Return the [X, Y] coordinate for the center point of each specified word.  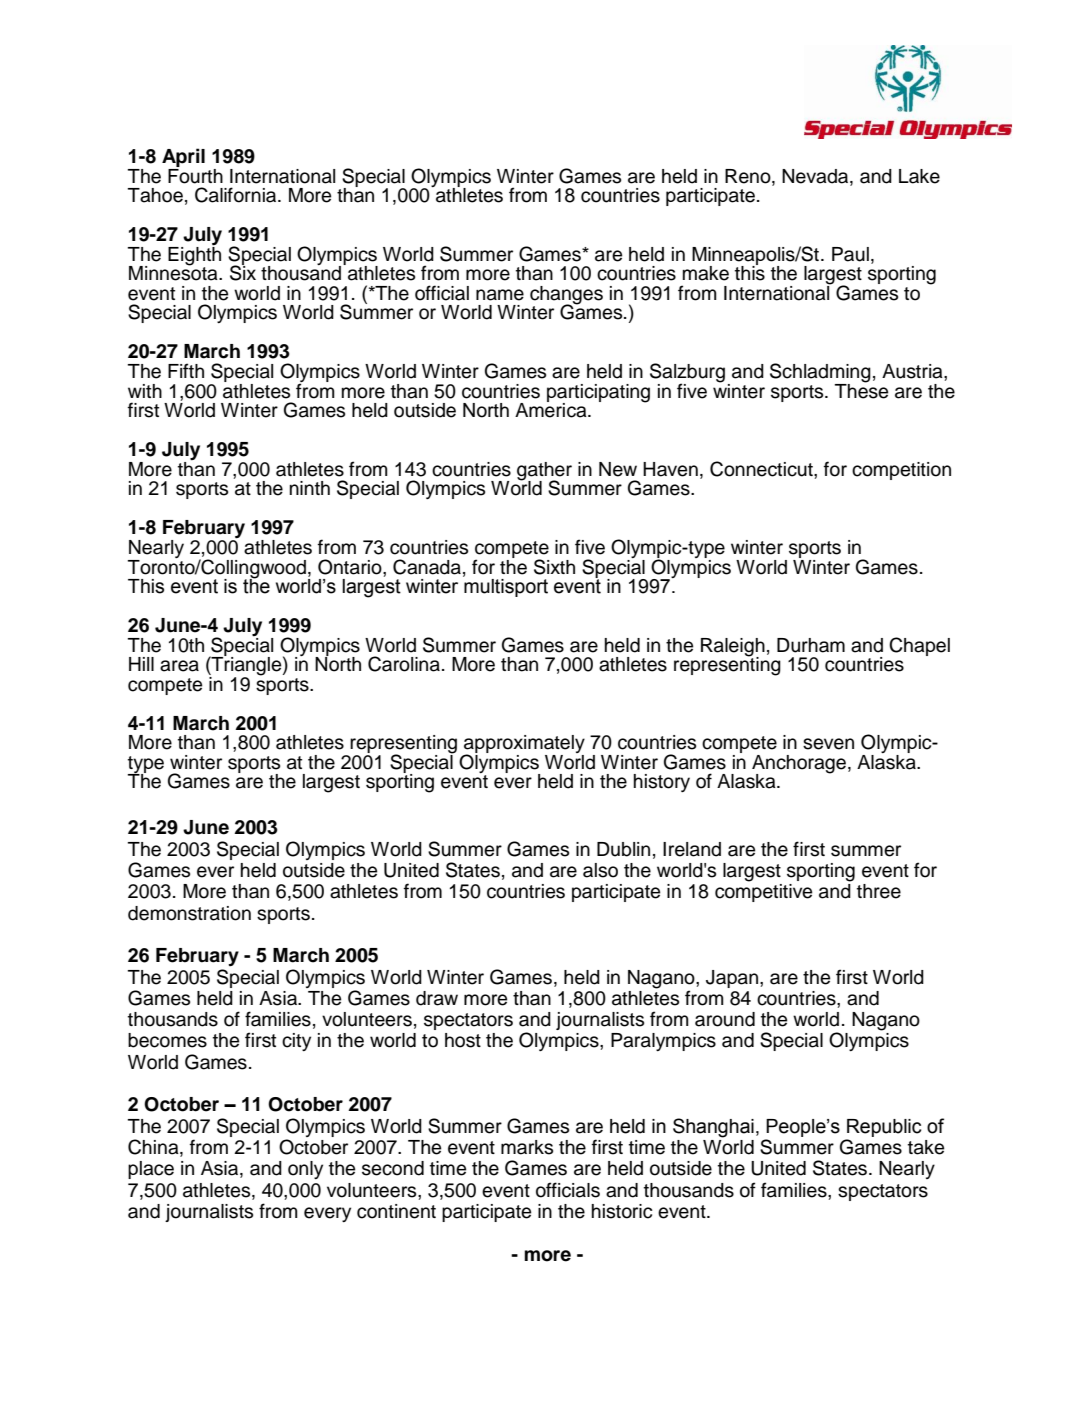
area [179, 666]
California [237, 195]
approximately [523, 745]
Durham [811, 645]
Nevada [816, 176]
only [305, 1170]
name [500, 295]
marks [527, 1147]
